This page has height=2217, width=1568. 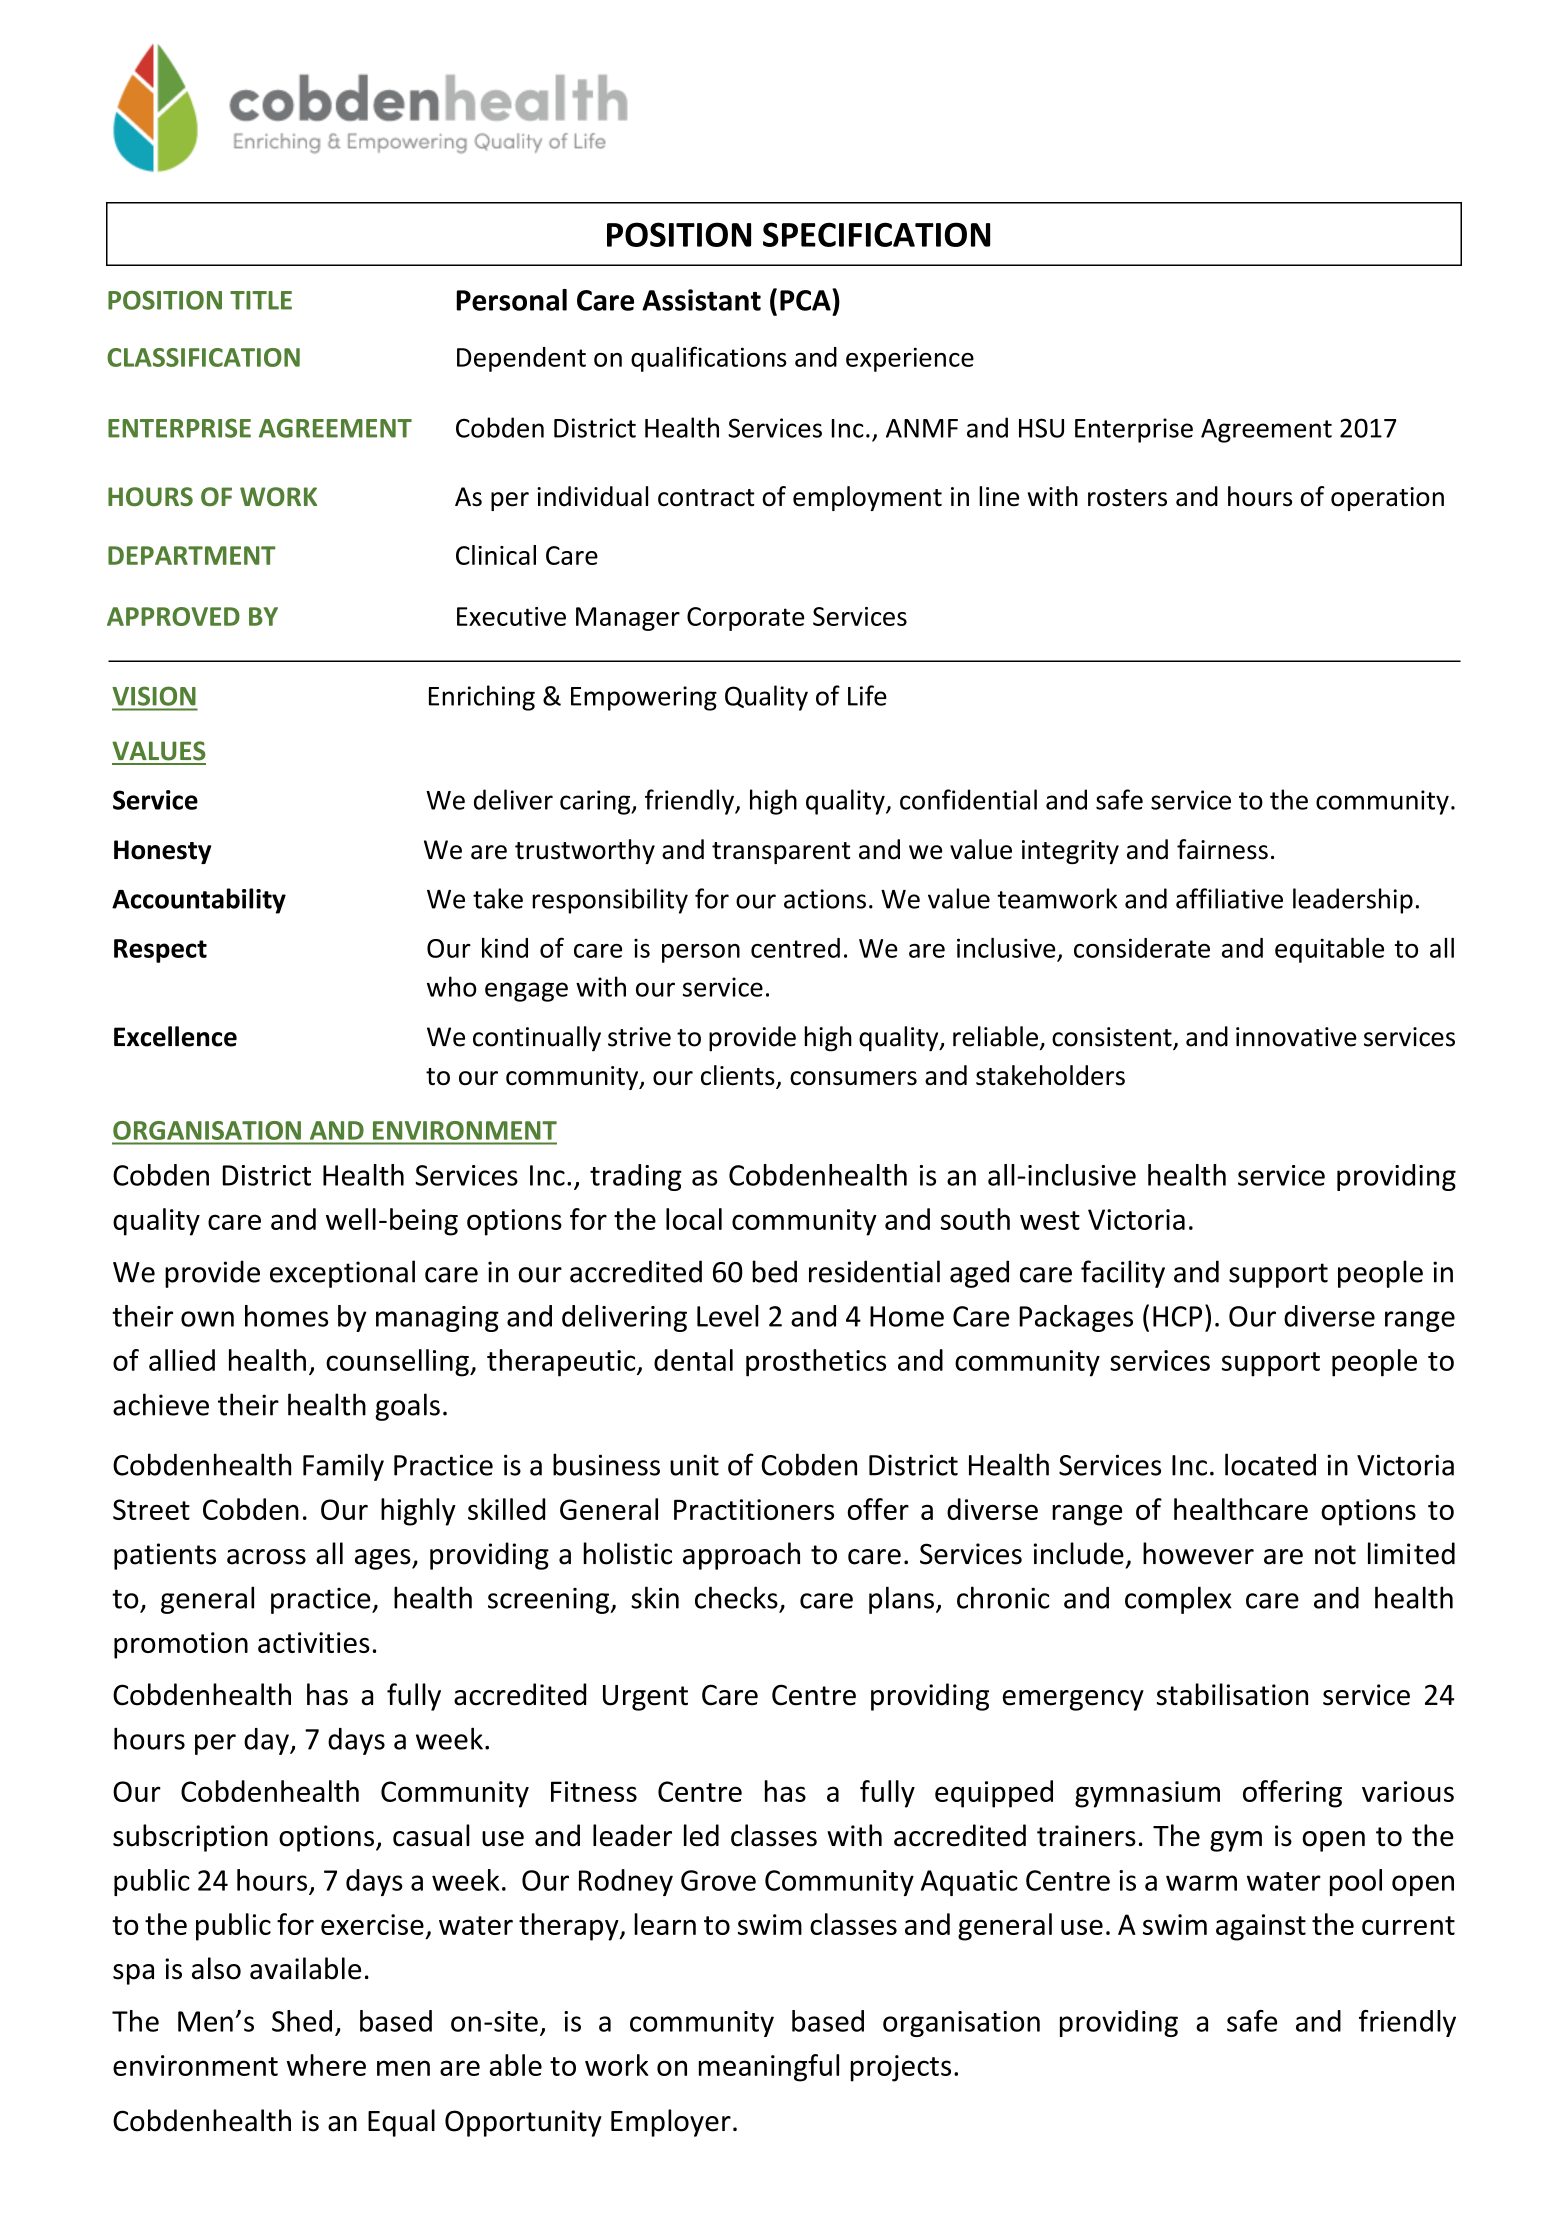 I want to click on affiliative, so click(x=1229, y=898).
